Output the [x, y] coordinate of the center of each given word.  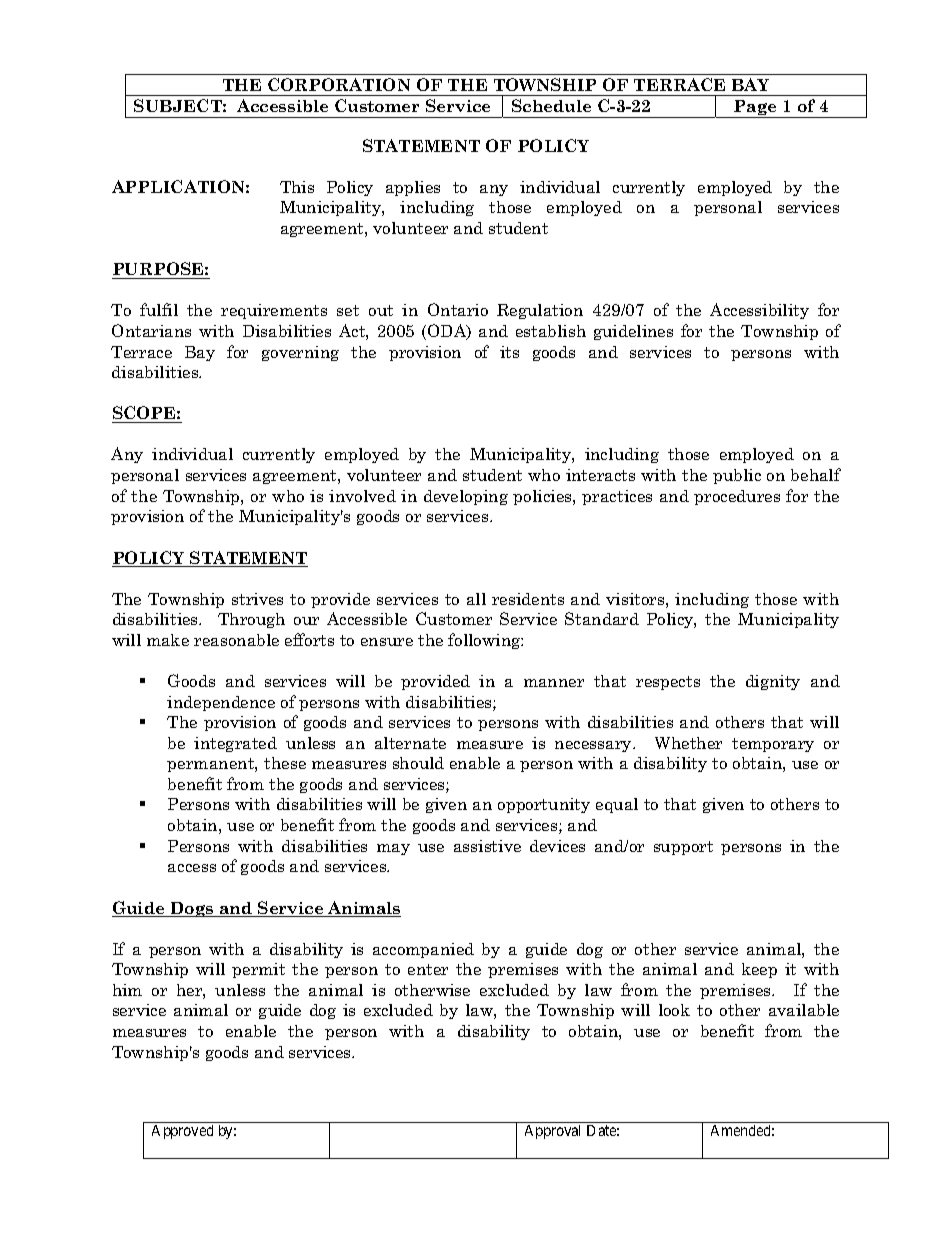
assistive [487, 846]
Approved [182, 1132]
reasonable [236, 640]
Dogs [192, 909]
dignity [773, 682]
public [737, 476]
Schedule [551, 105]
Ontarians [151, 330]
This [297, 187]
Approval [552, 1132]
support [683, 848]
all [476, 599]
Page [755, 109]
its [509, 352]
